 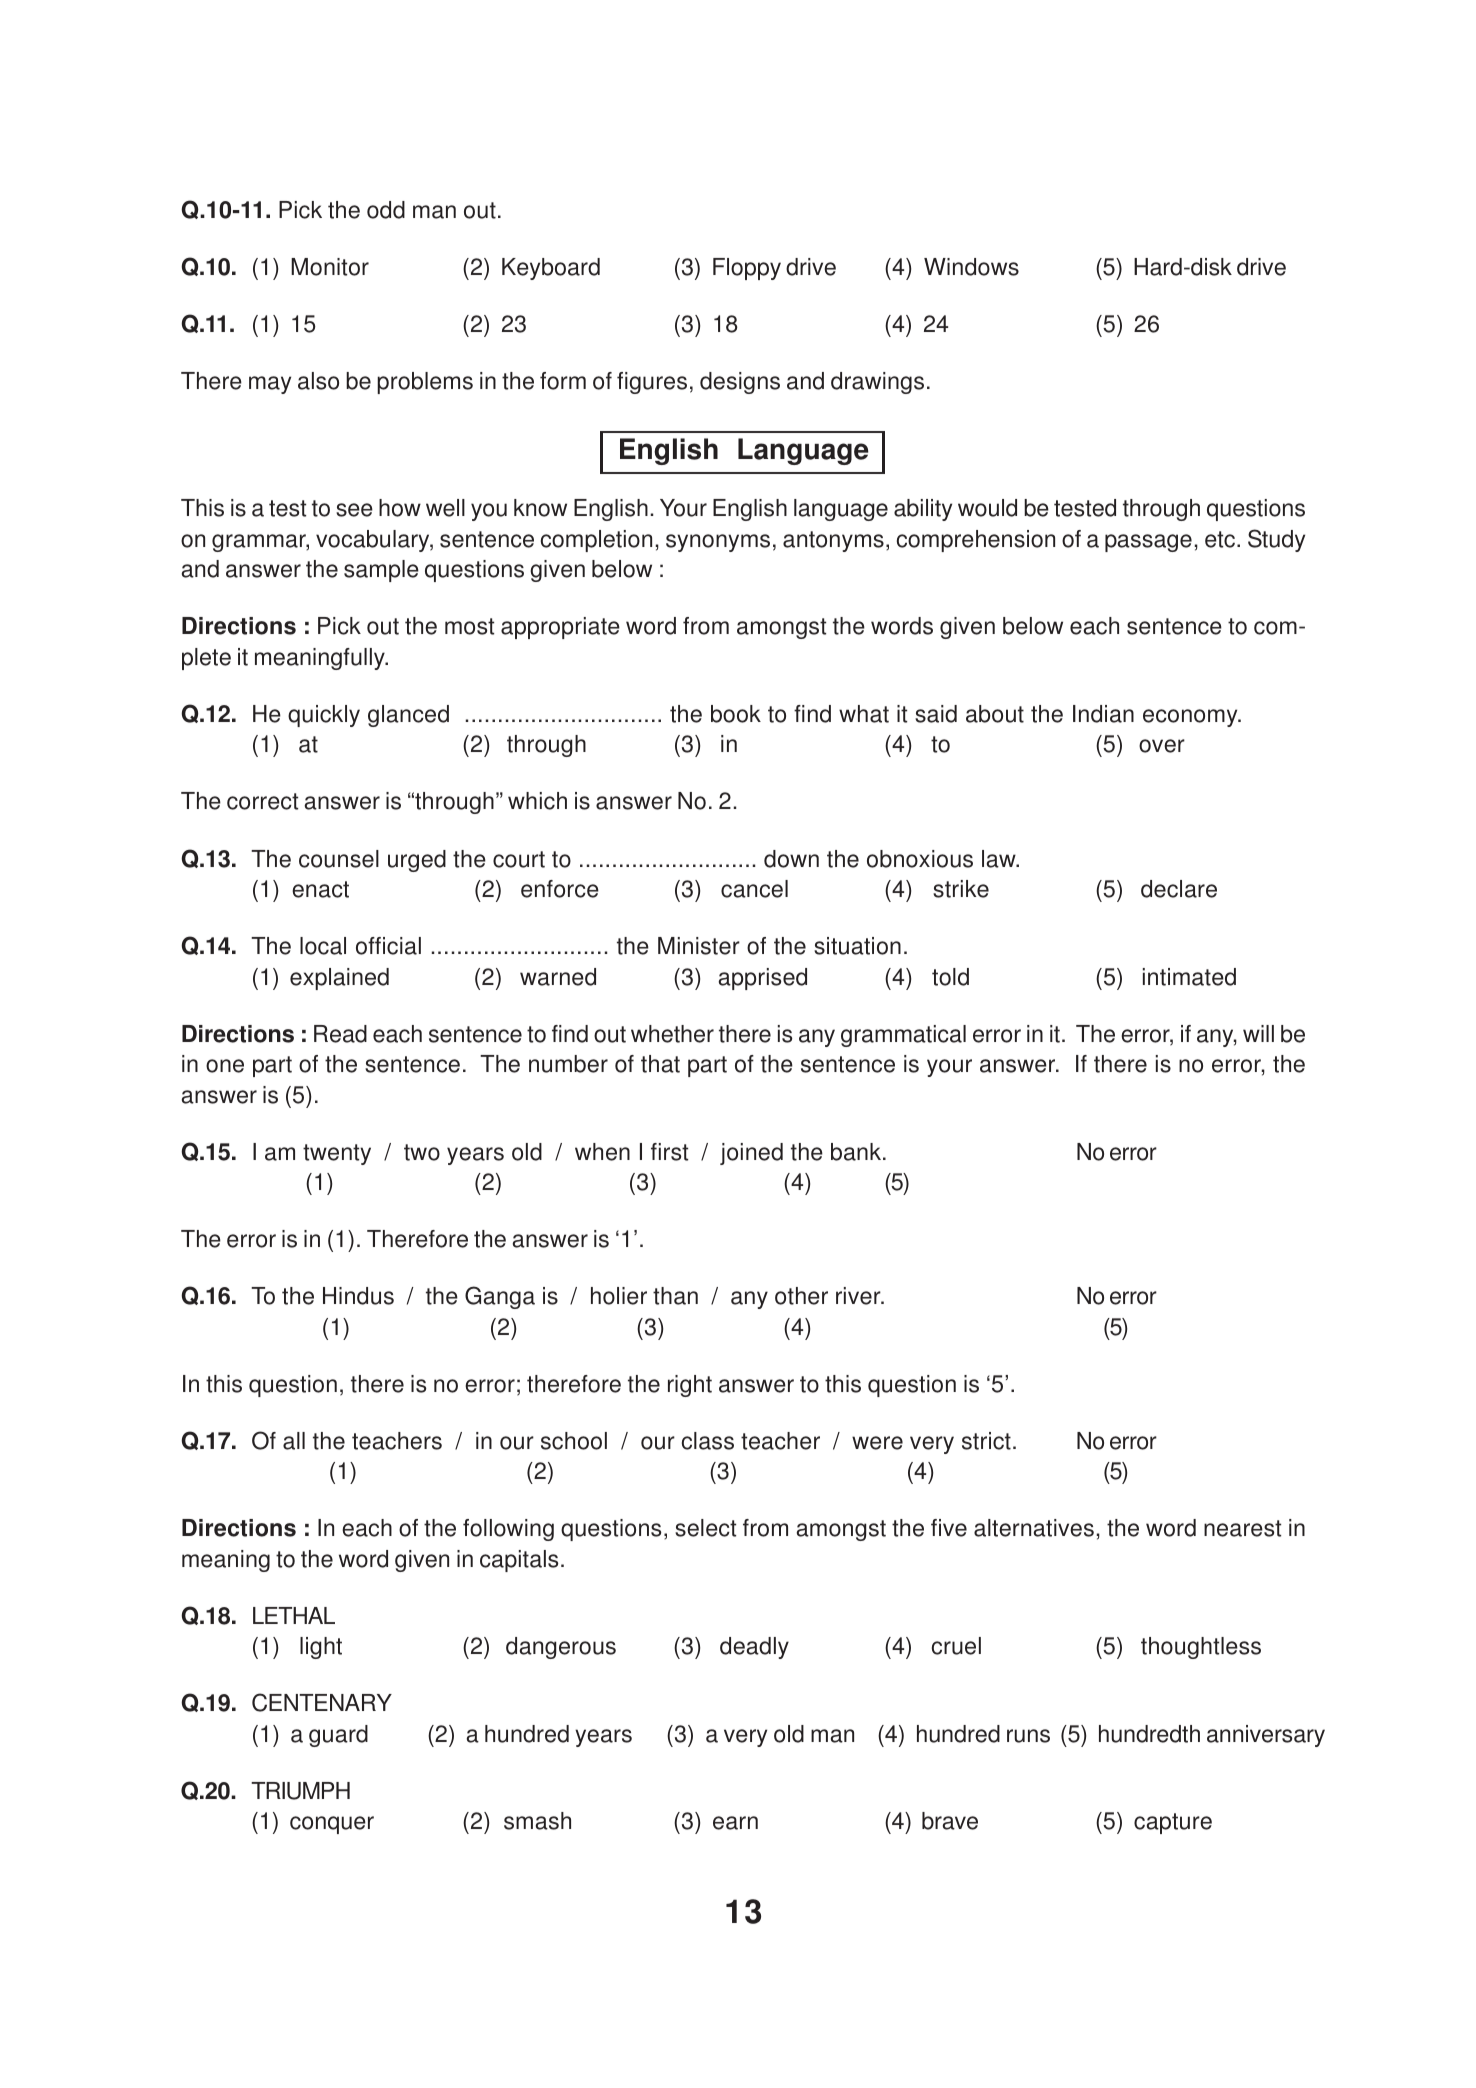 I want to click on book, so click(x=736, y=714).
